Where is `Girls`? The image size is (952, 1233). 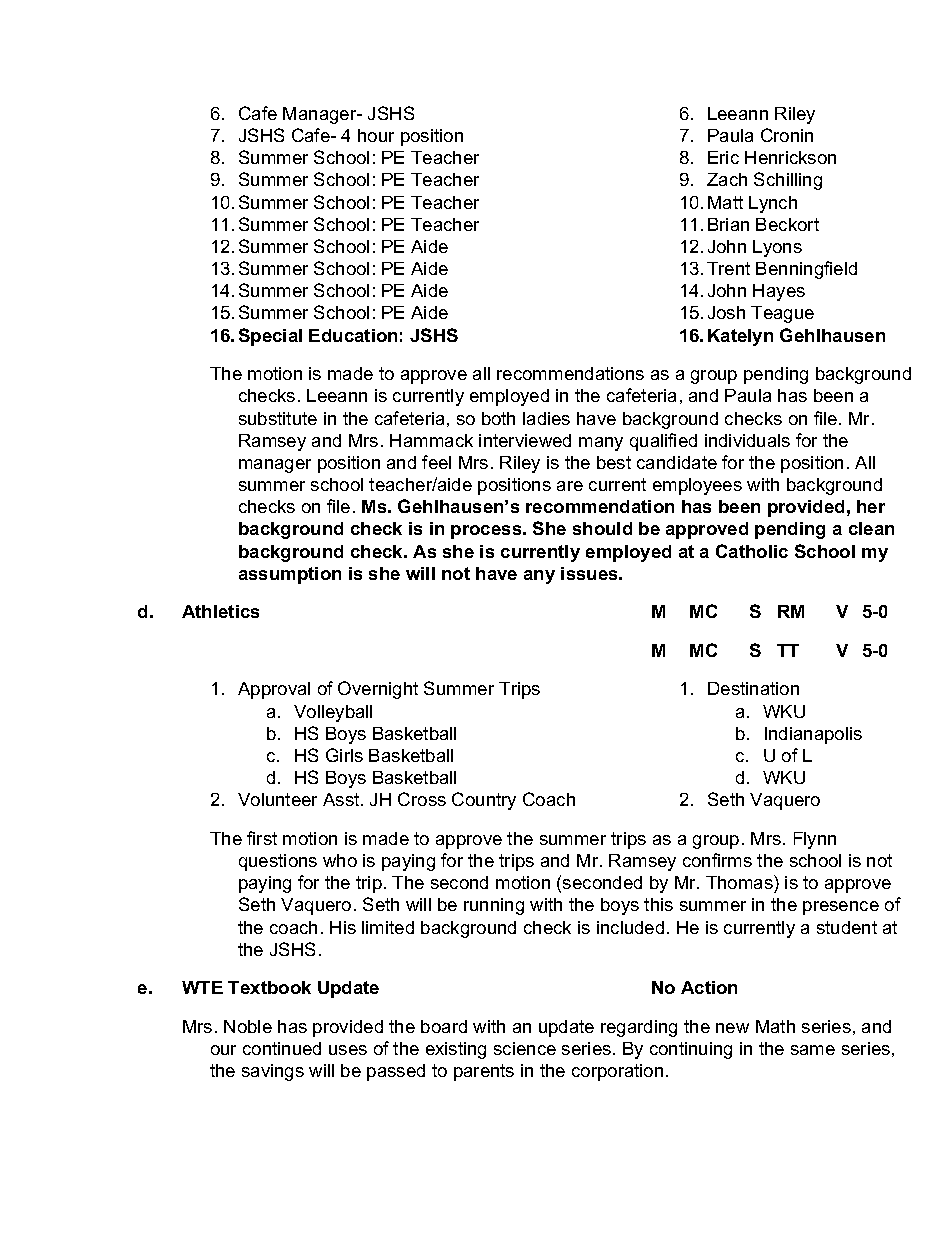 Girls is located at coordinates (344, 755).
